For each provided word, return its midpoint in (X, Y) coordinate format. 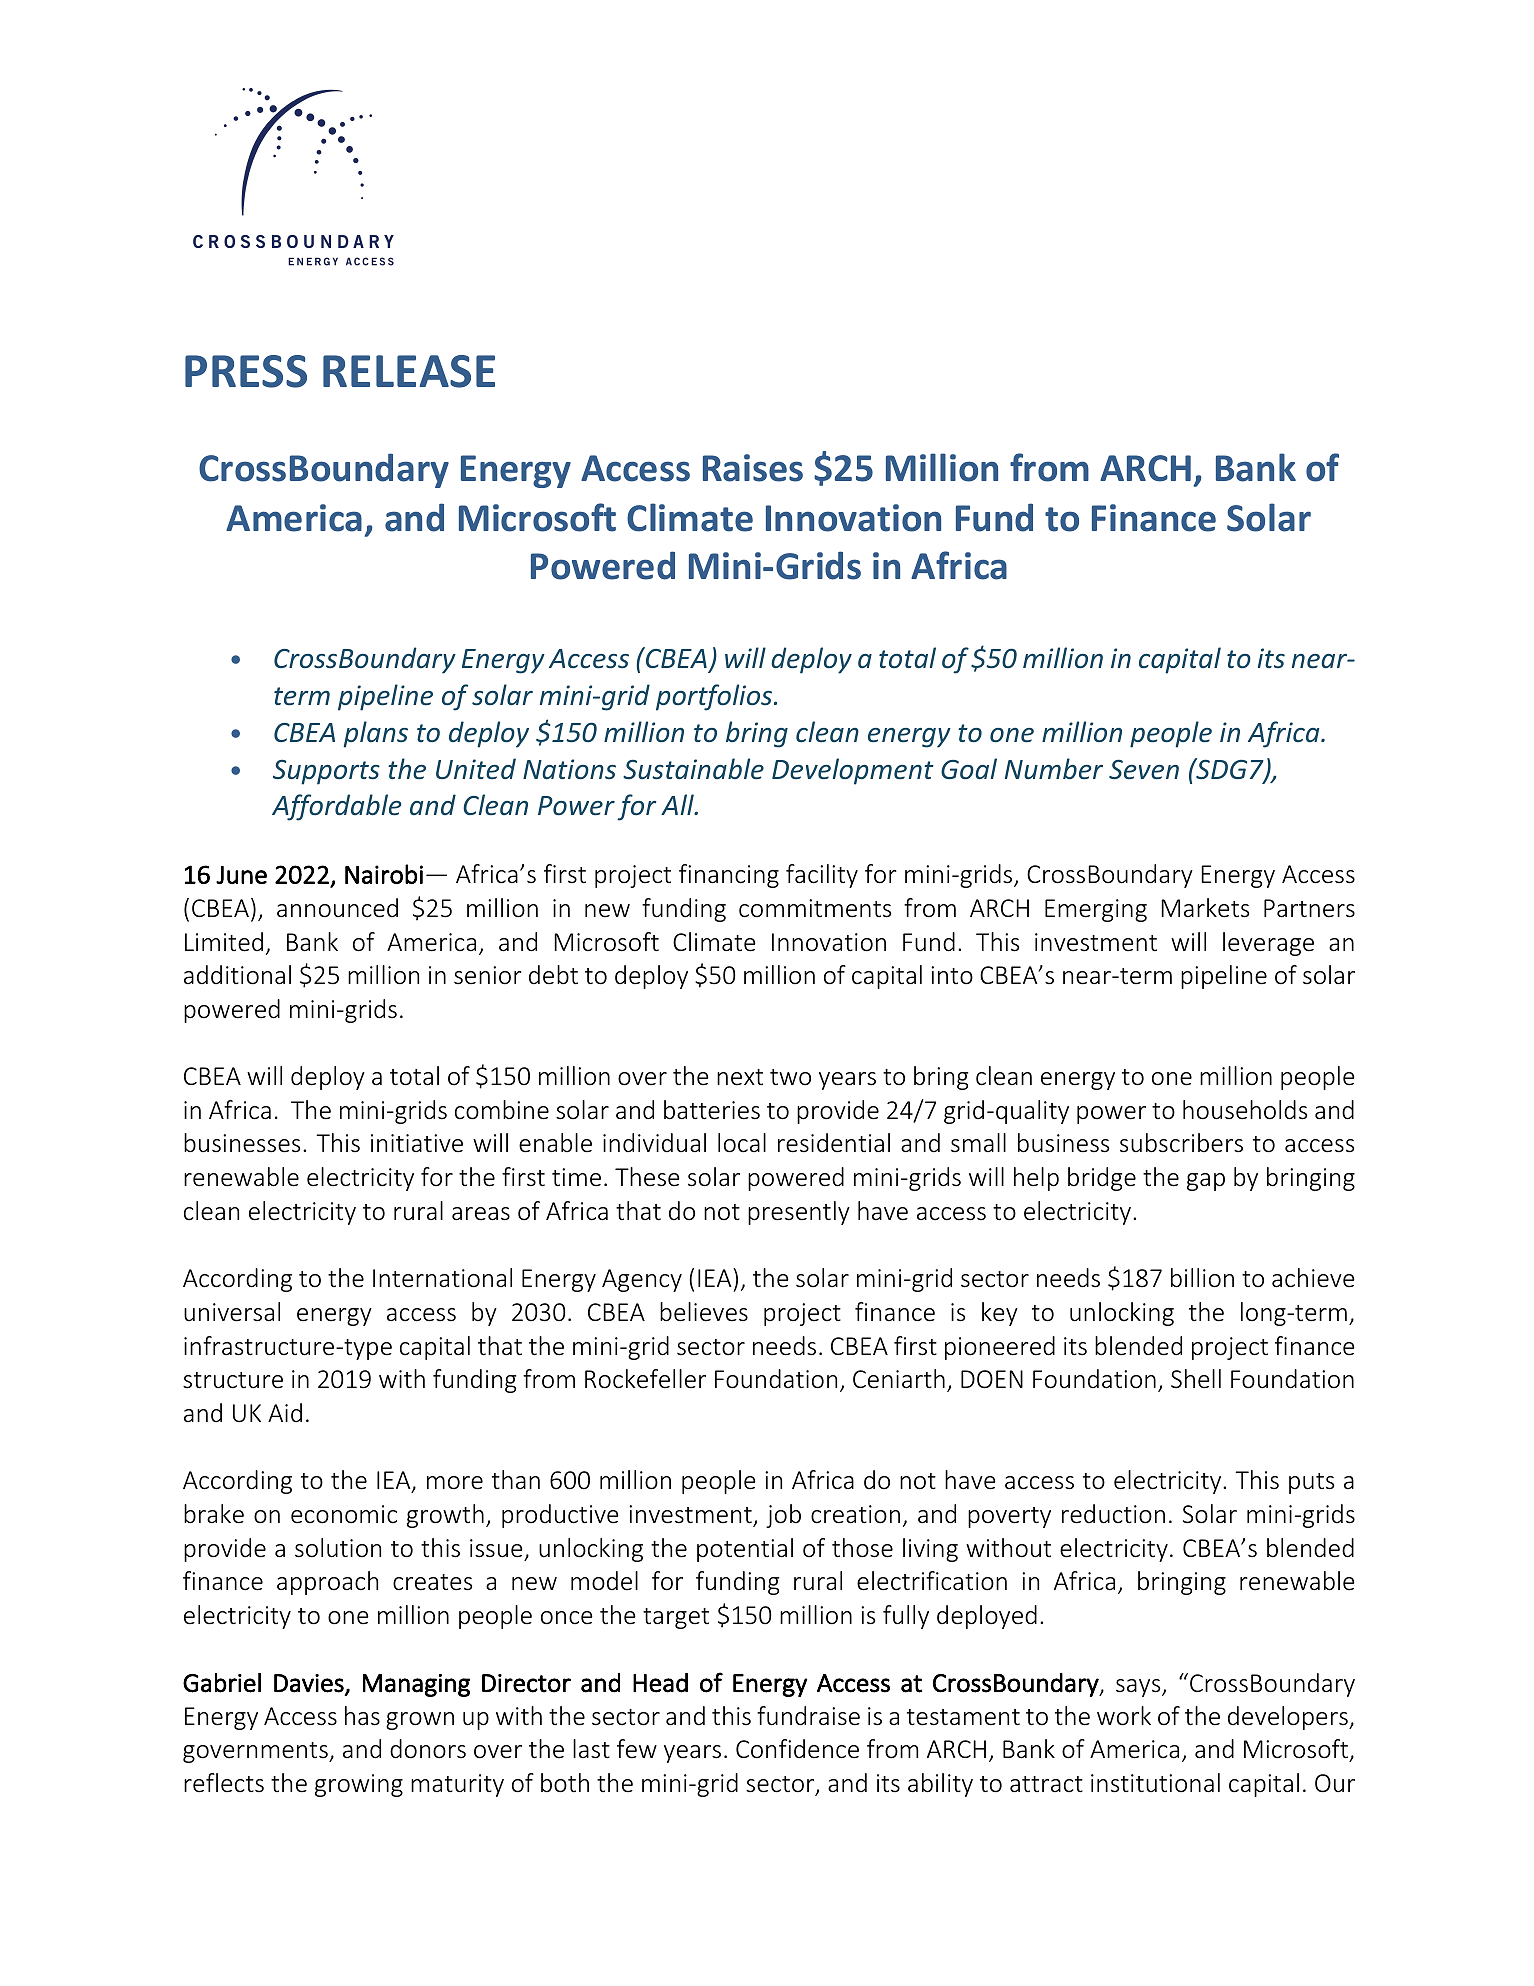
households (1245, 1110)
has (362, 1716)
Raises (753, 468)
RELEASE (409, 371)
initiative (417, 1143)
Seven (1144, 769)
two (790, 1077)
